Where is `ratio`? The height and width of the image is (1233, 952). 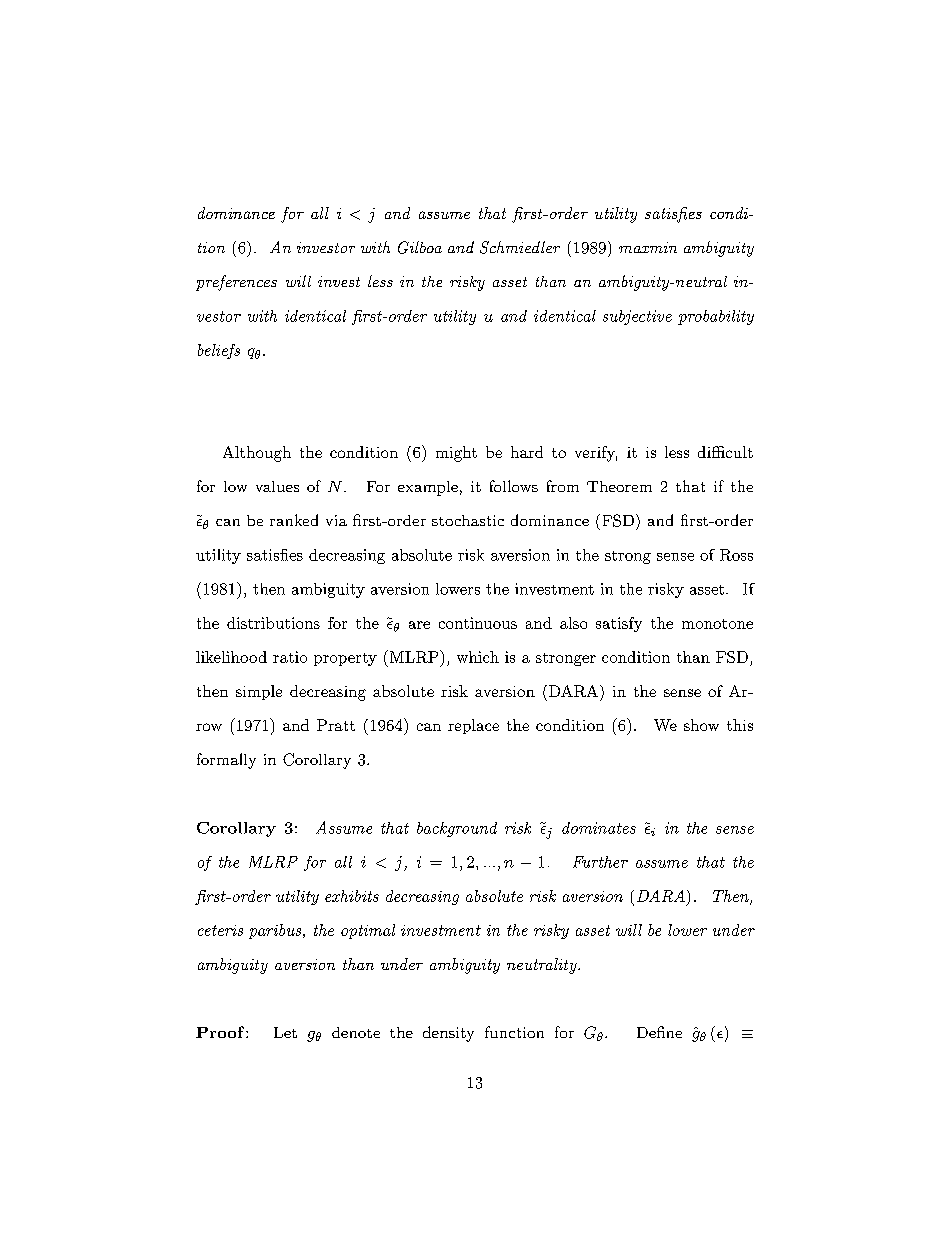
ratio is located at coordinates (290, 657).
